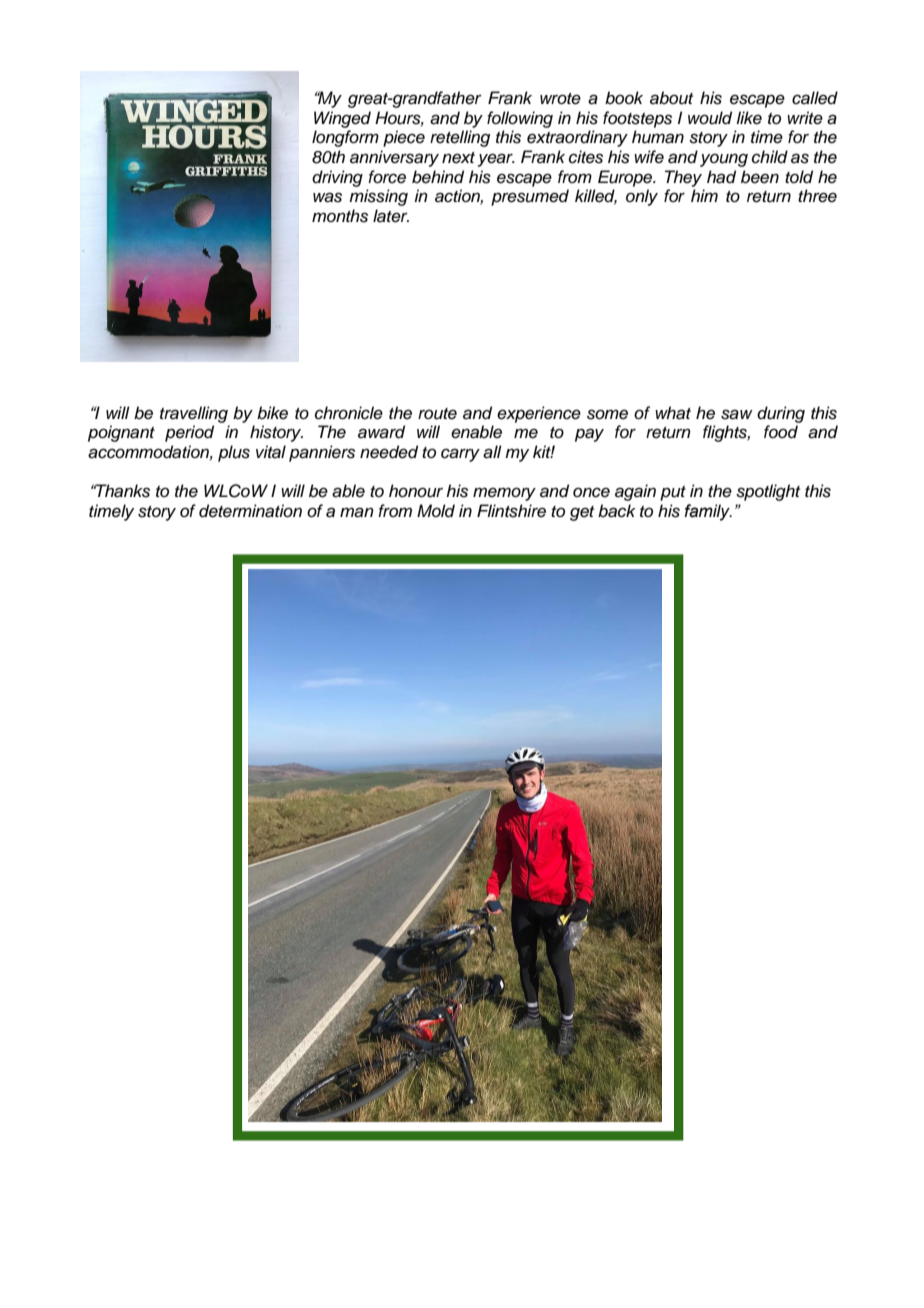  I want to click on following, so click(520, 119).
